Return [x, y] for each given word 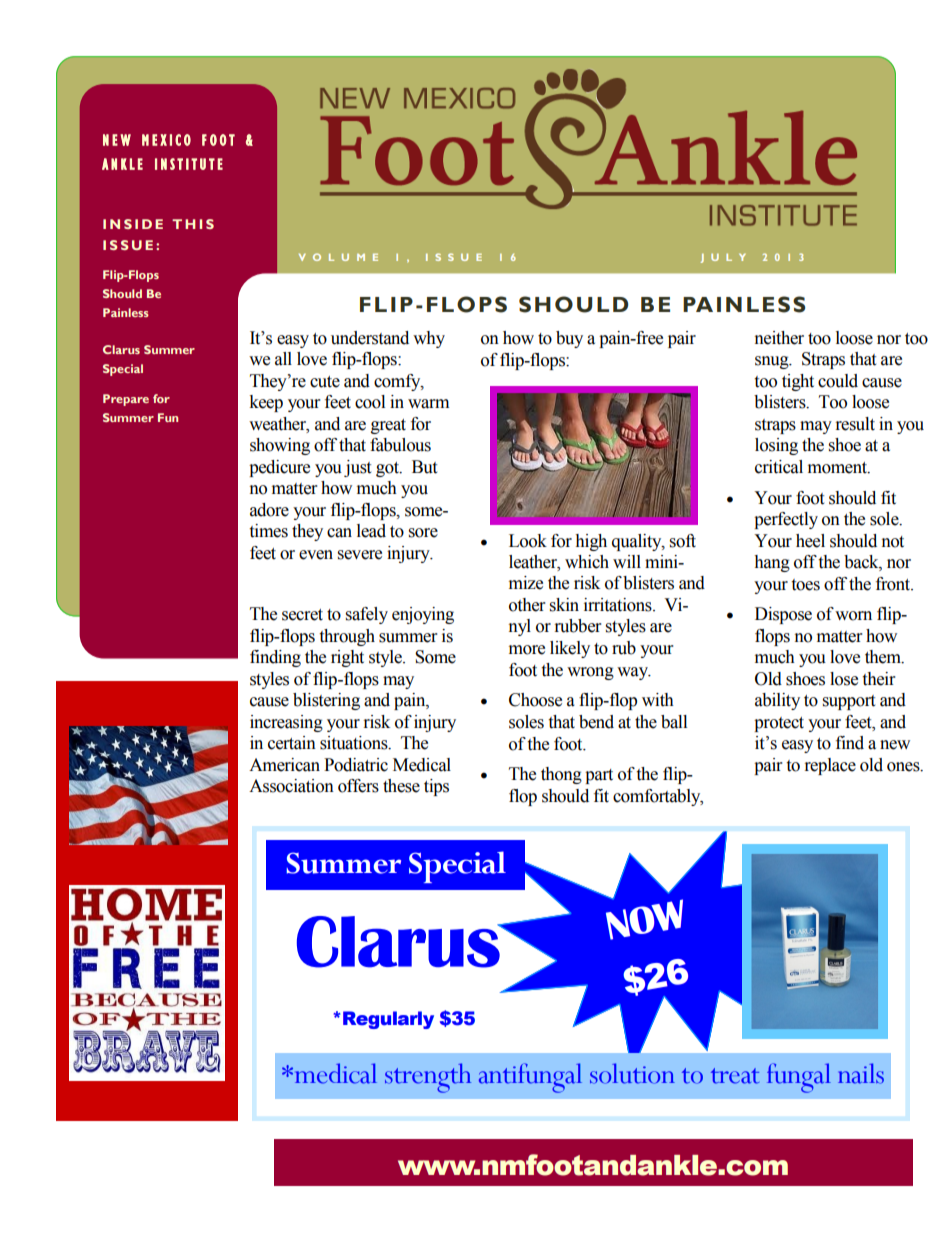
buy [569, 339]
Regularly [388, 1020]
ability [777, 701]
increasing [286, 723]
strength [428, 1078]
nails [861, 1073]
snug [773, 362]
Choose [535, 700]
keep [266, 403]
